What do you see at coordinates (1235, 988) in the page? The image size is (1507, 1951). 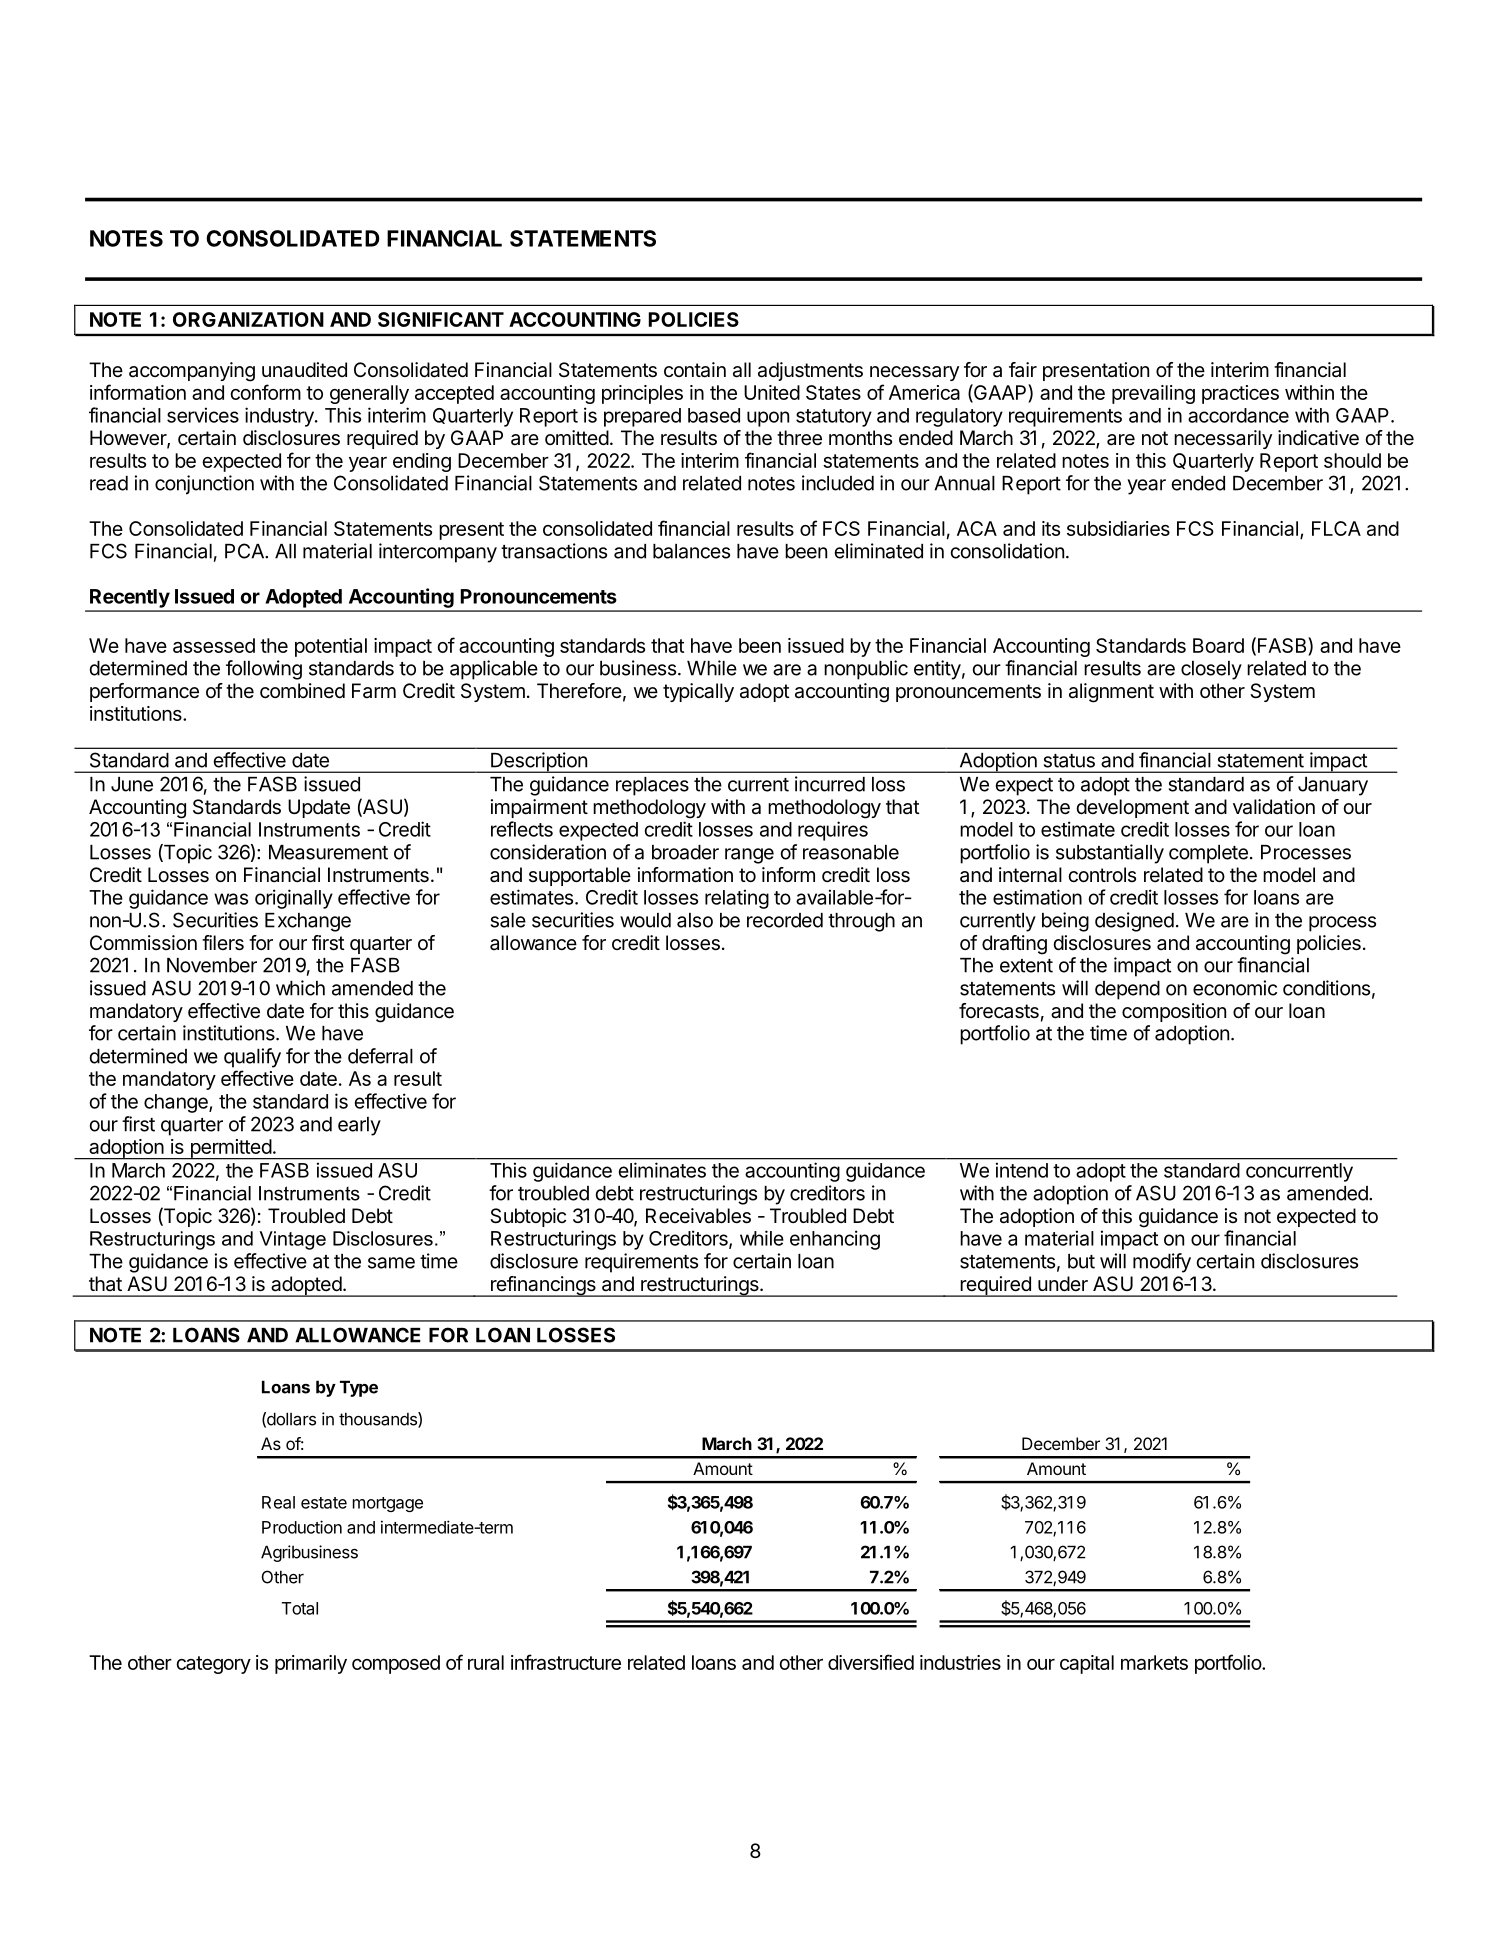 I see `economic` at bounding box center [1235, 988].
